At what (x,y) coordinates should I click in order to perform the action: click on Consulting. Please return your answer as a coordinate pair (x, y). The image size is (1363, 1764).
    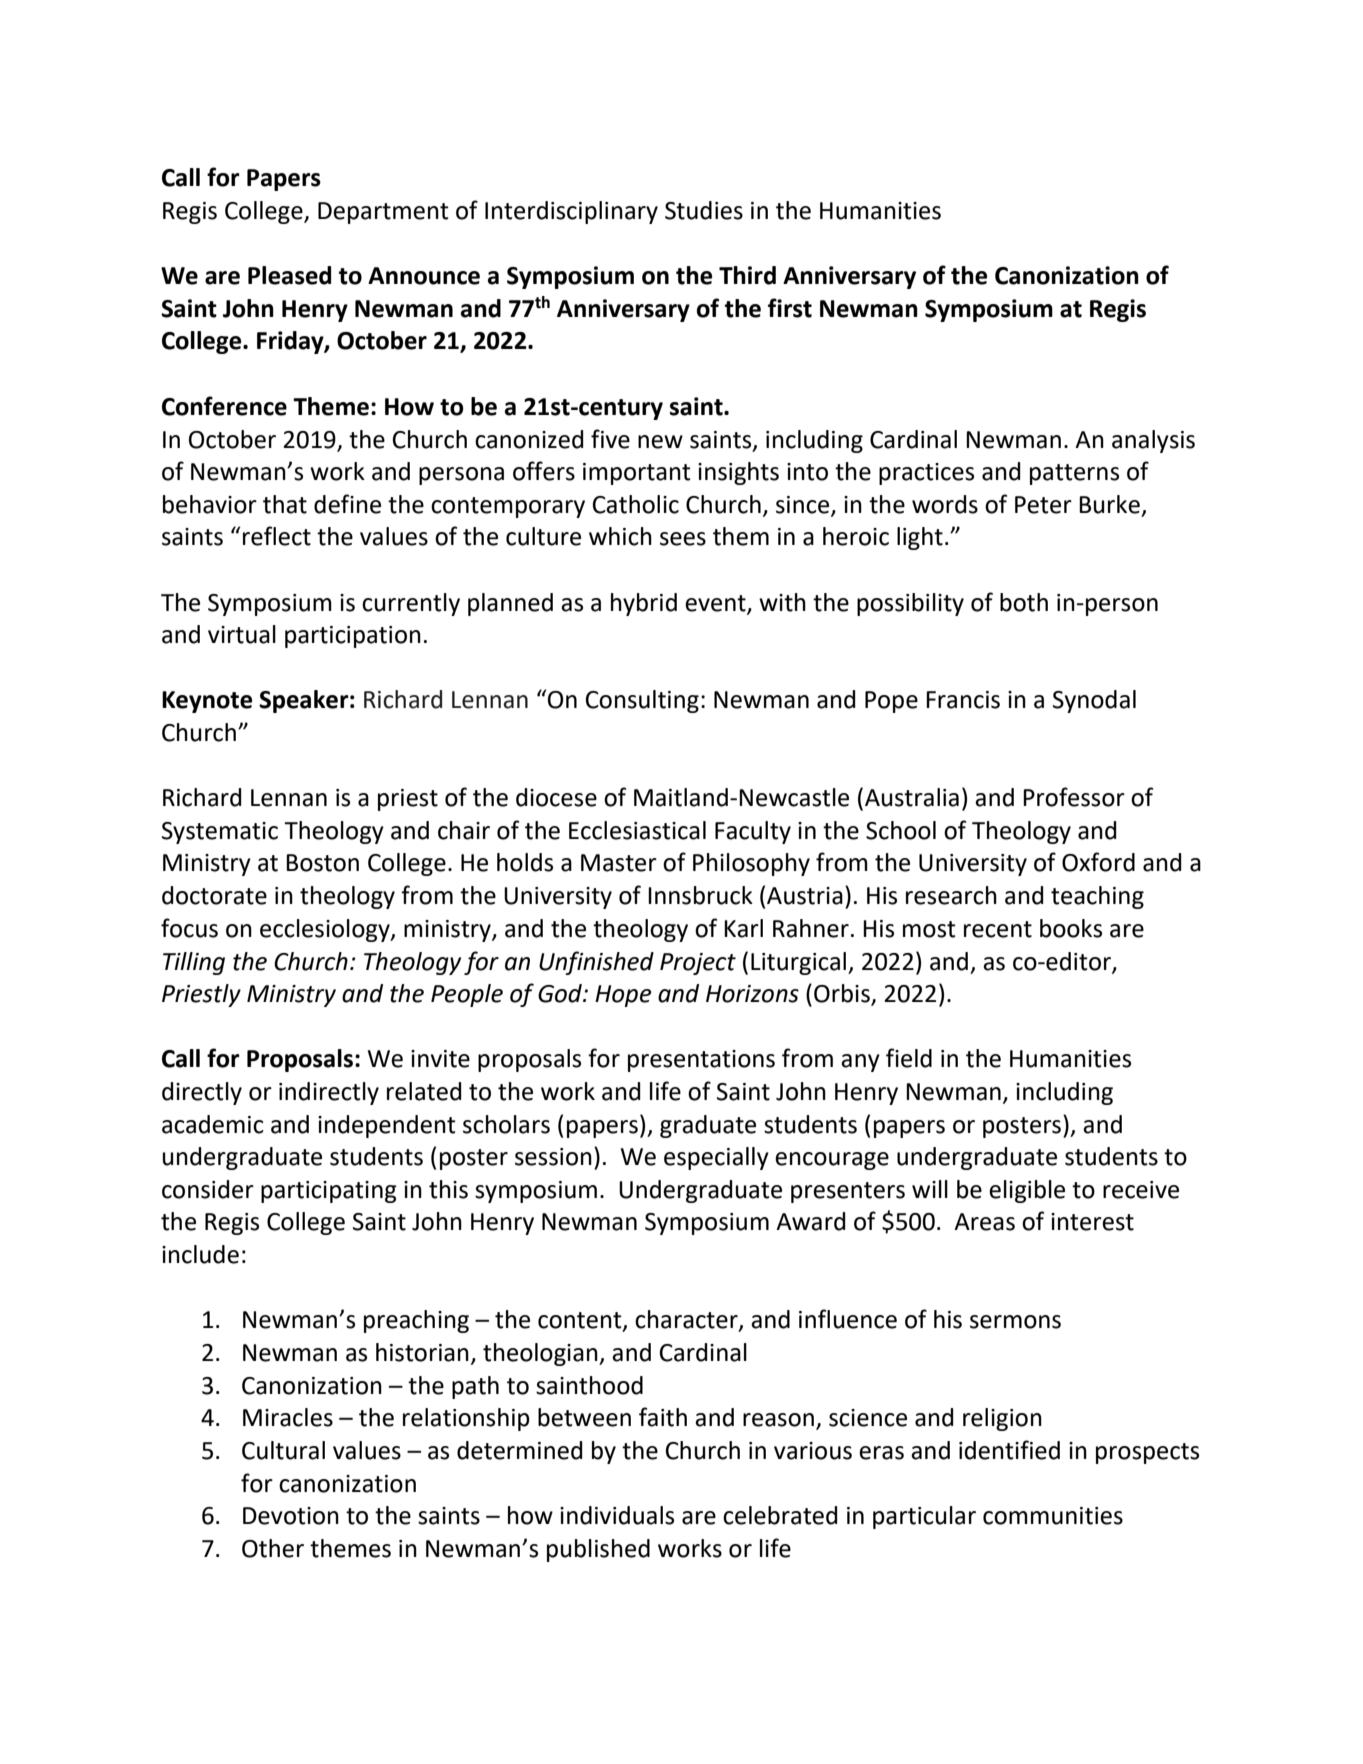
    Looking at the image, I should click on (642, 701).
